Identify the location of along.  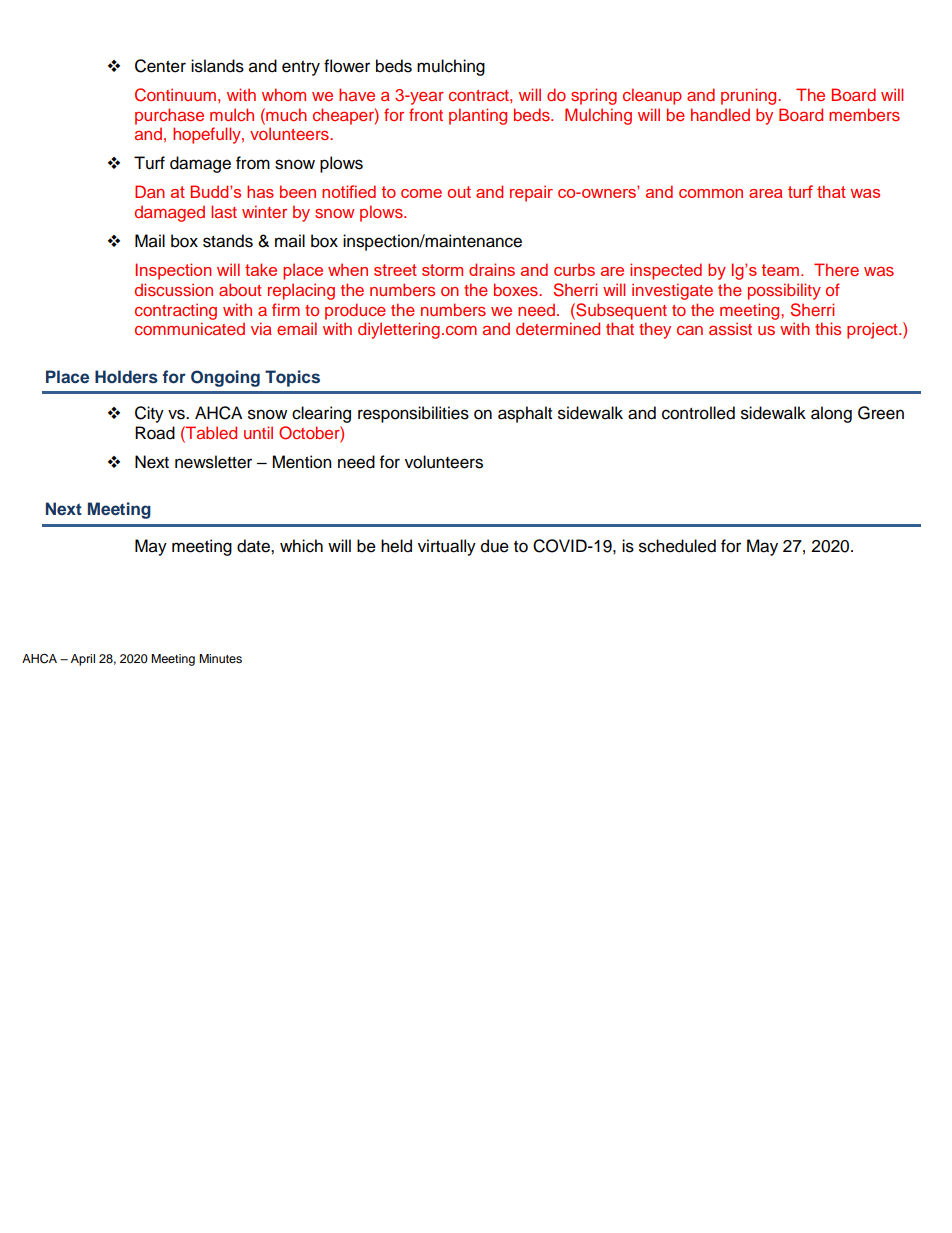
(831, 414).
